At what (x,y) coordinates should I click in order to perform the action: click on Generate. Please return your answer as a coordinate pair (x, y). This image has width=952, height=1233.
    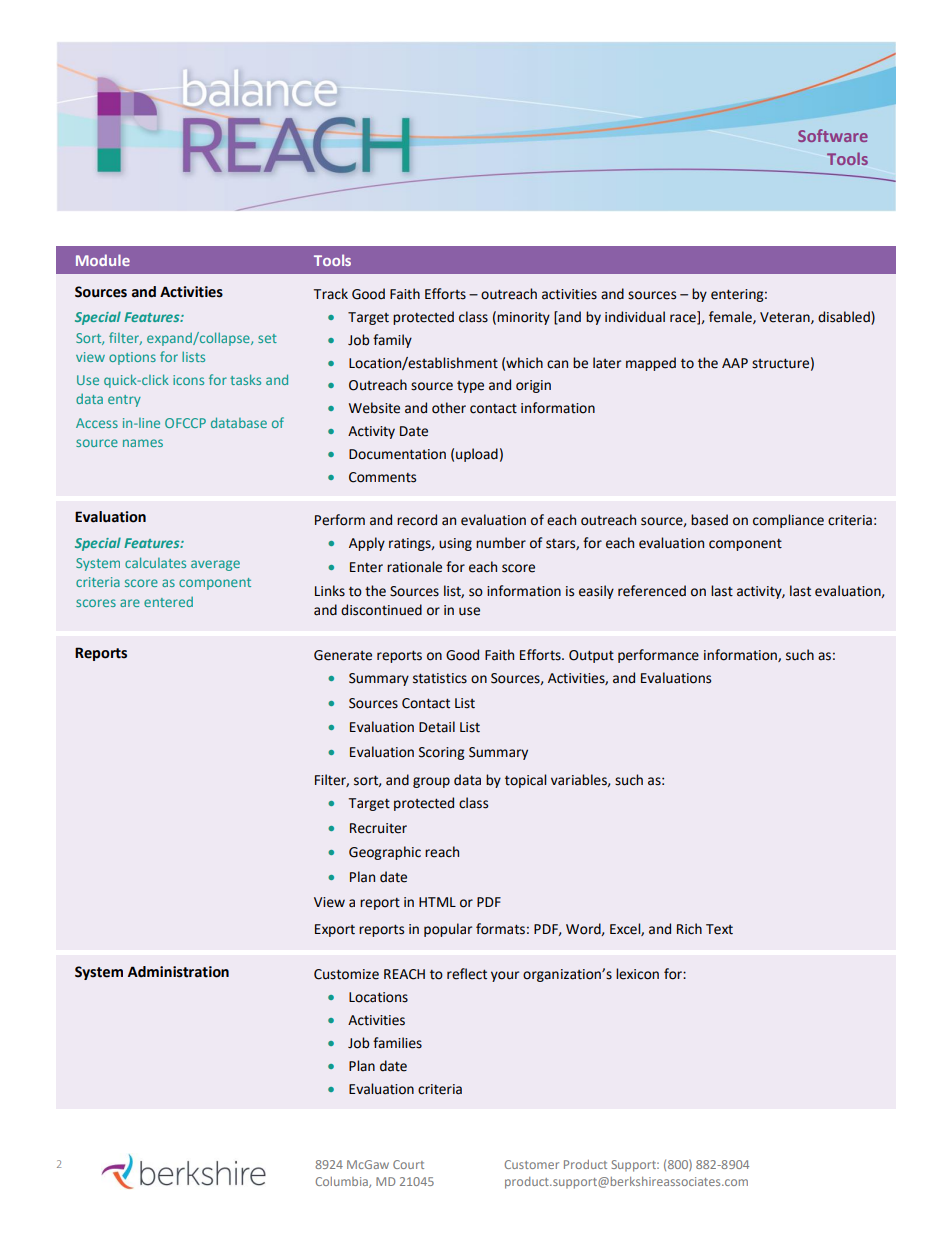
    Looking at the image, I should click on (343, 655).
